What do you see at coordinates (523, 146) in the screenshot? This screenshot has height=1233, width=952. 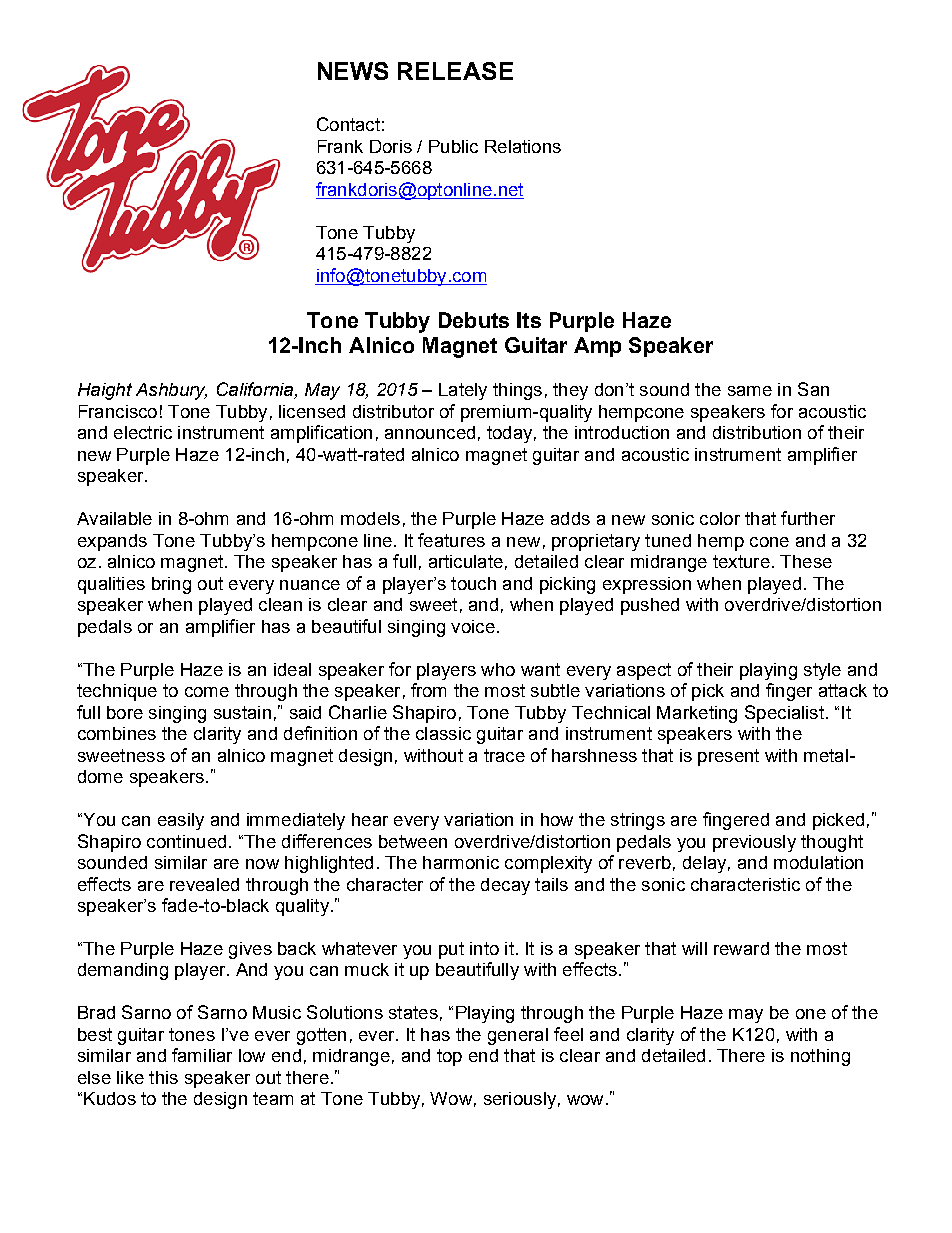 I see `Relations` at bounding box center [523, 146].
